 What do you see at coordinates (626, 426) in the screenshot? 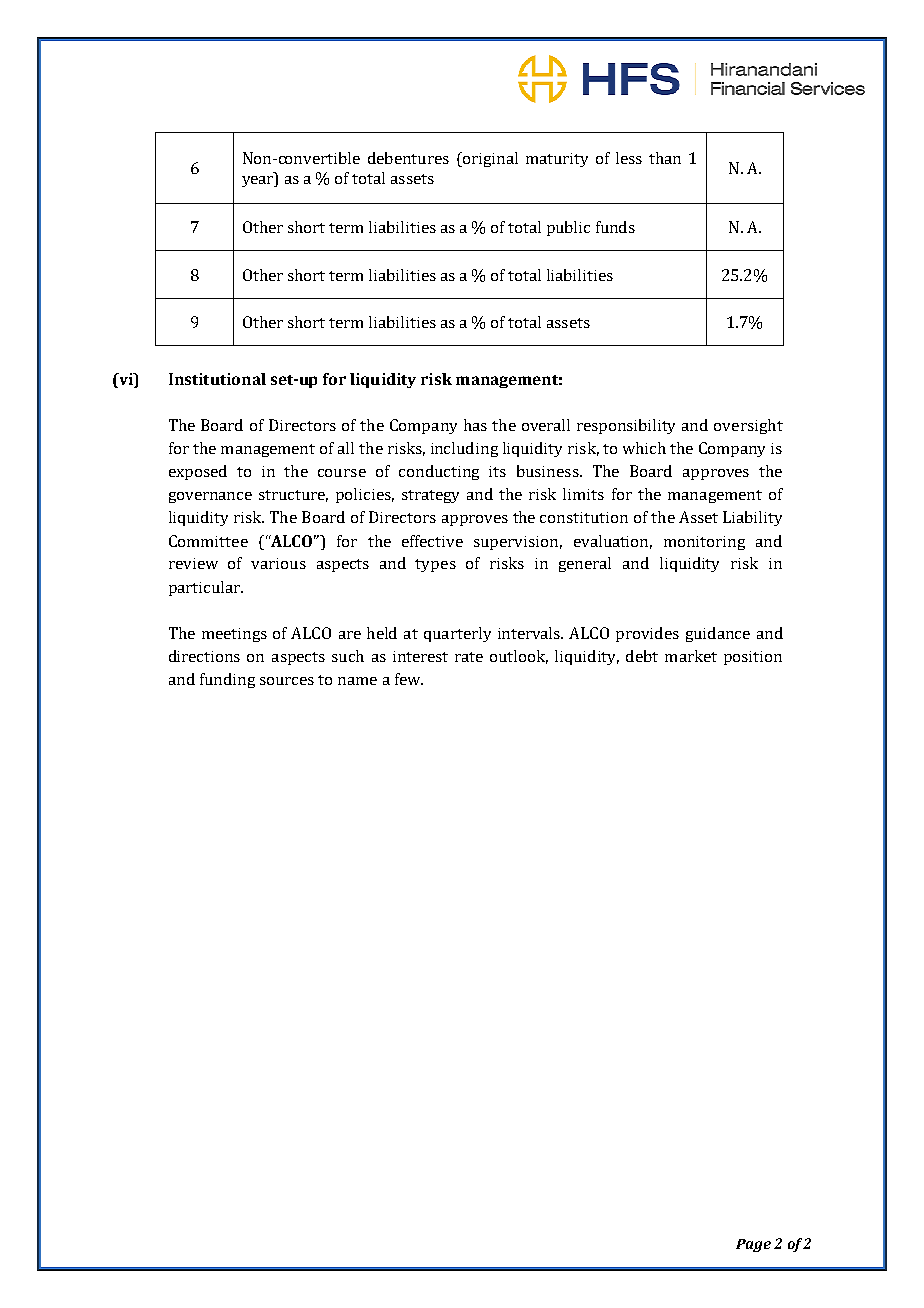
I see `responsibility` at bounding box center [626, 426].
